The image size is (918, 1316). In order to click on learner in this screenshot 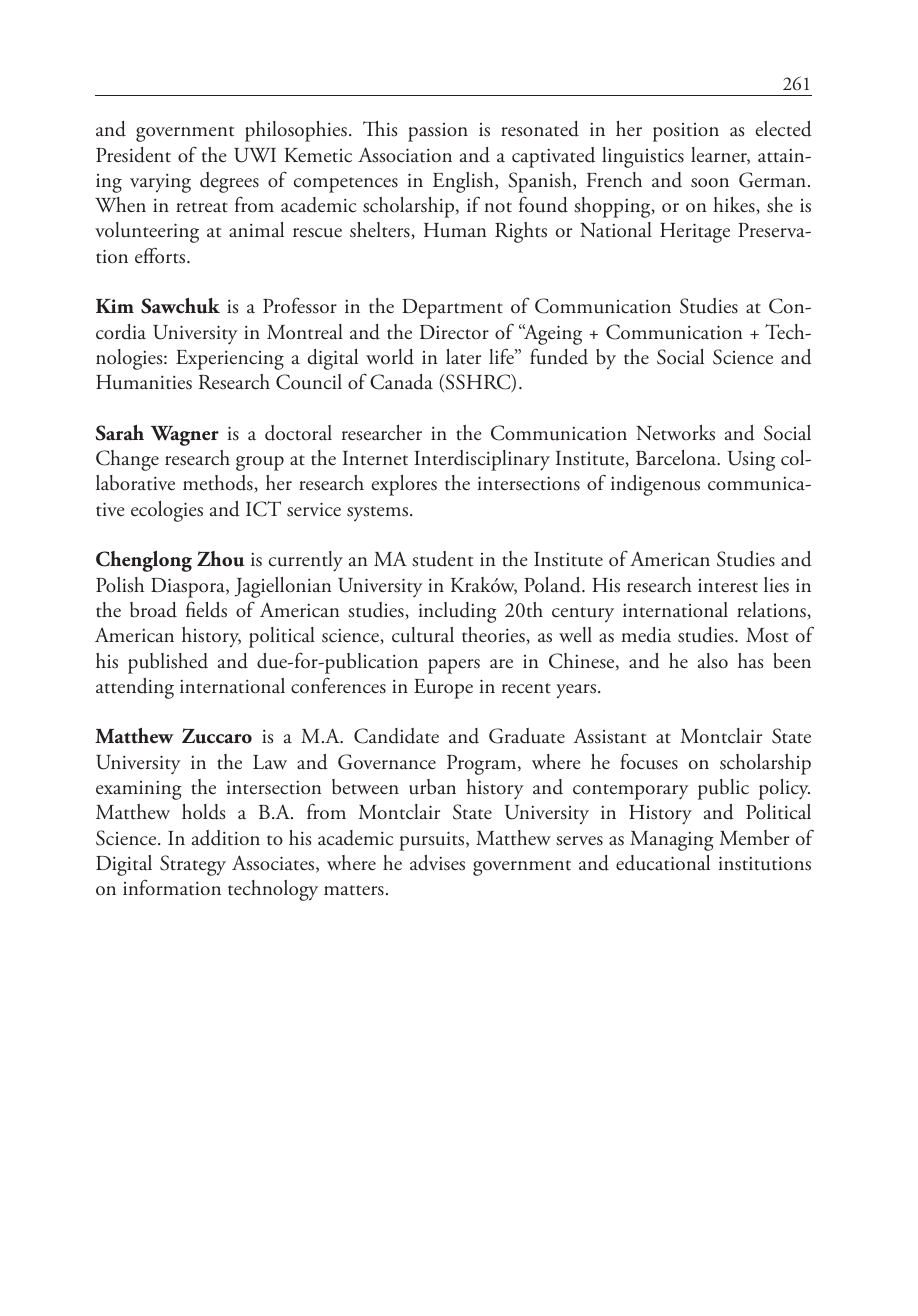, I will do `click(720, 156)`.
